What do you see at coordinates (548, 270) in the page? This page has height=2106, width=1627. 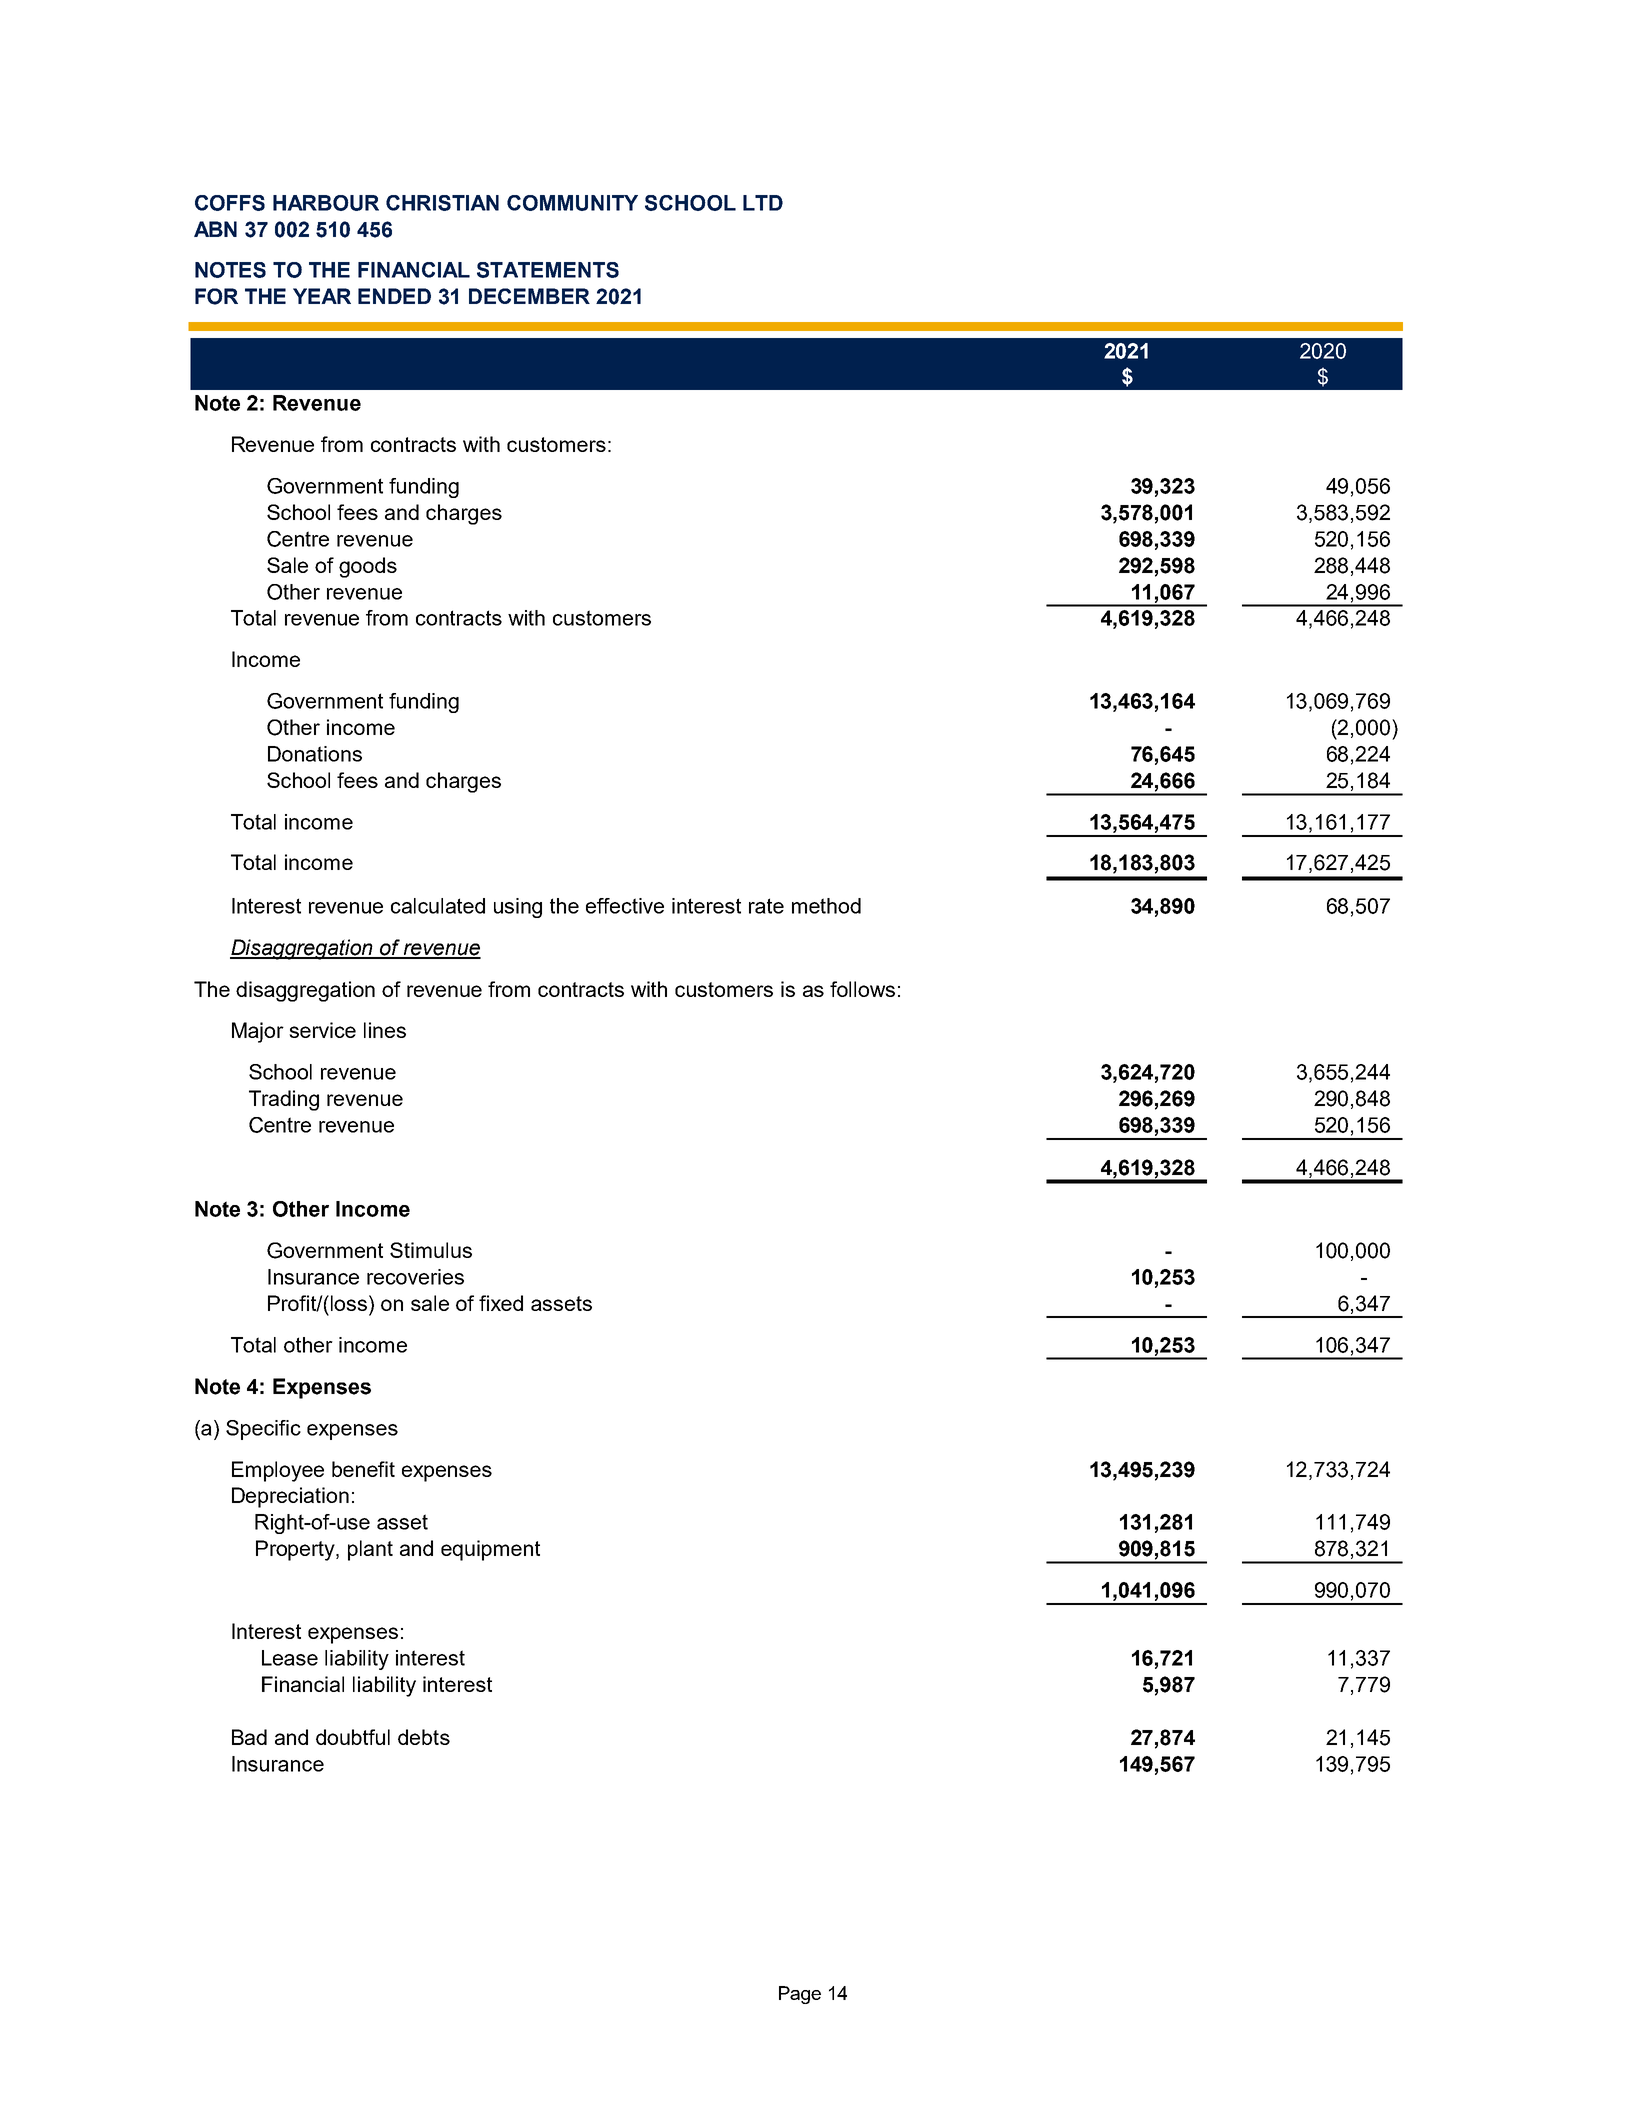 I see `STATEMENTS` at bounding box center [548, 270].
